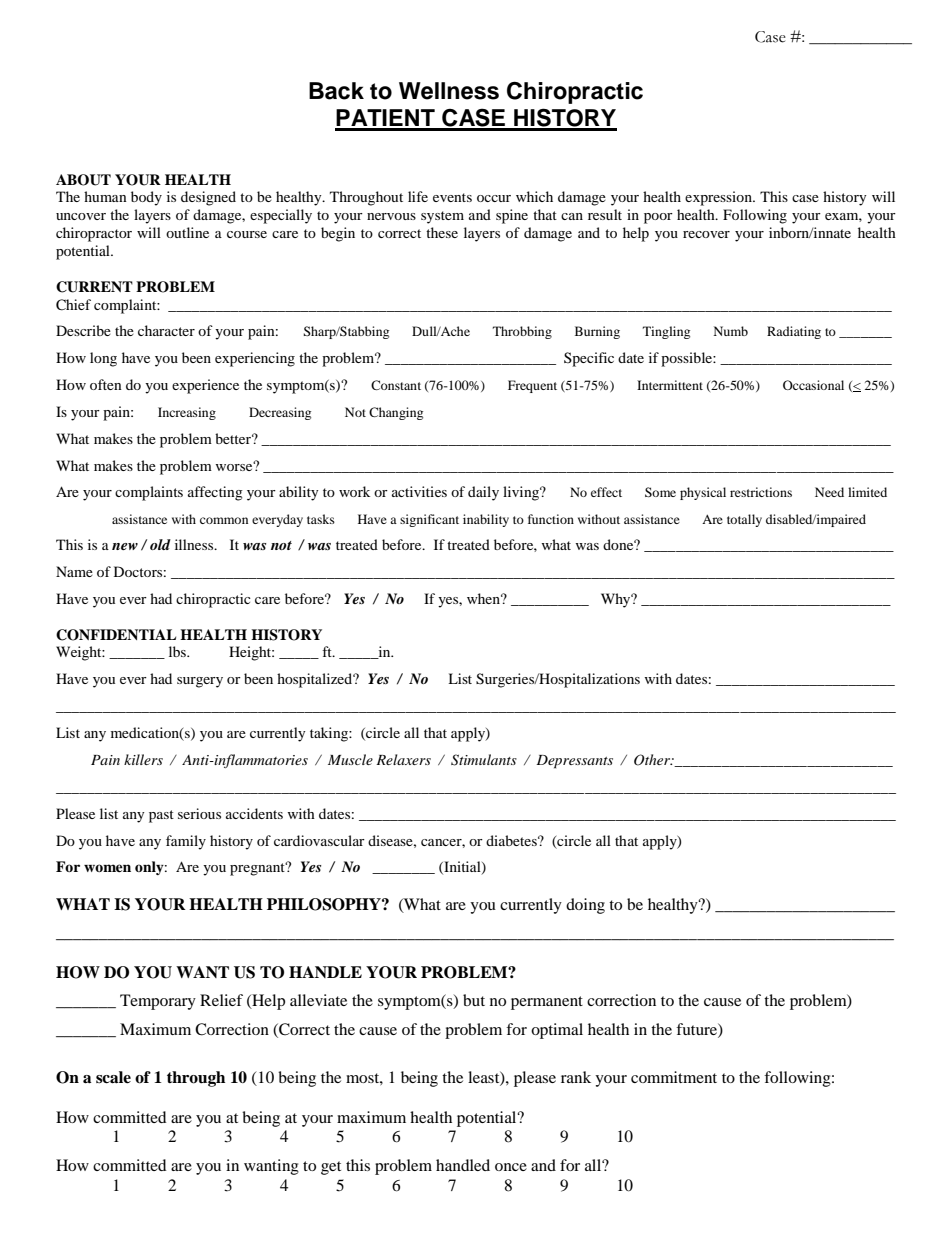 This screenshot has height=1233, width=952. Describe the element at coordinates (146, 198) in the screenshot. I see `body` at that location.
